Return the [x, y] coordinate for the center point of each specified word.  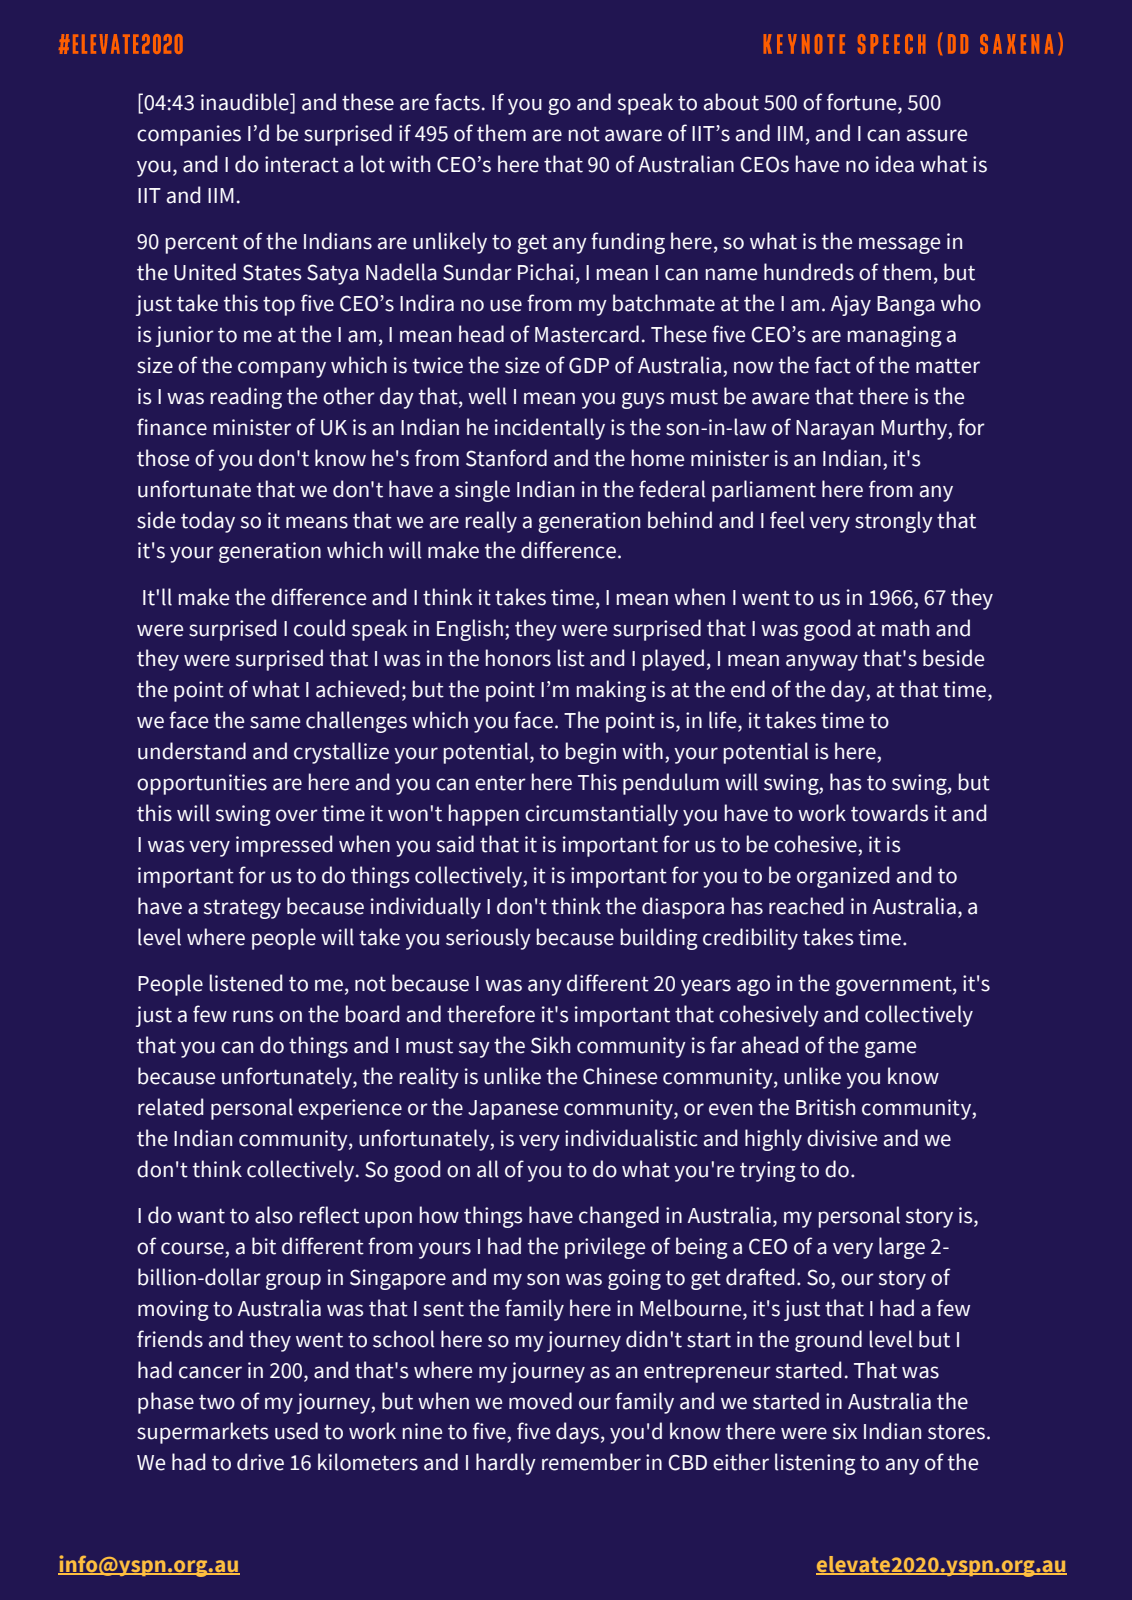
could [319, 628]
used [296, 1431]
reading [246, 398]
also [274, 1215]
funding [628, 243]
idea [895, 164]
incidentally [550, 429]
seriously [488, 939]
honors [518, 658]
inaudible [246, 103]
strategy [242, 909]
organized [843, 877]
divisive [842, 1138]
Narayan [835, 430]
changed [619, 1217]
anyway [822, 662]
